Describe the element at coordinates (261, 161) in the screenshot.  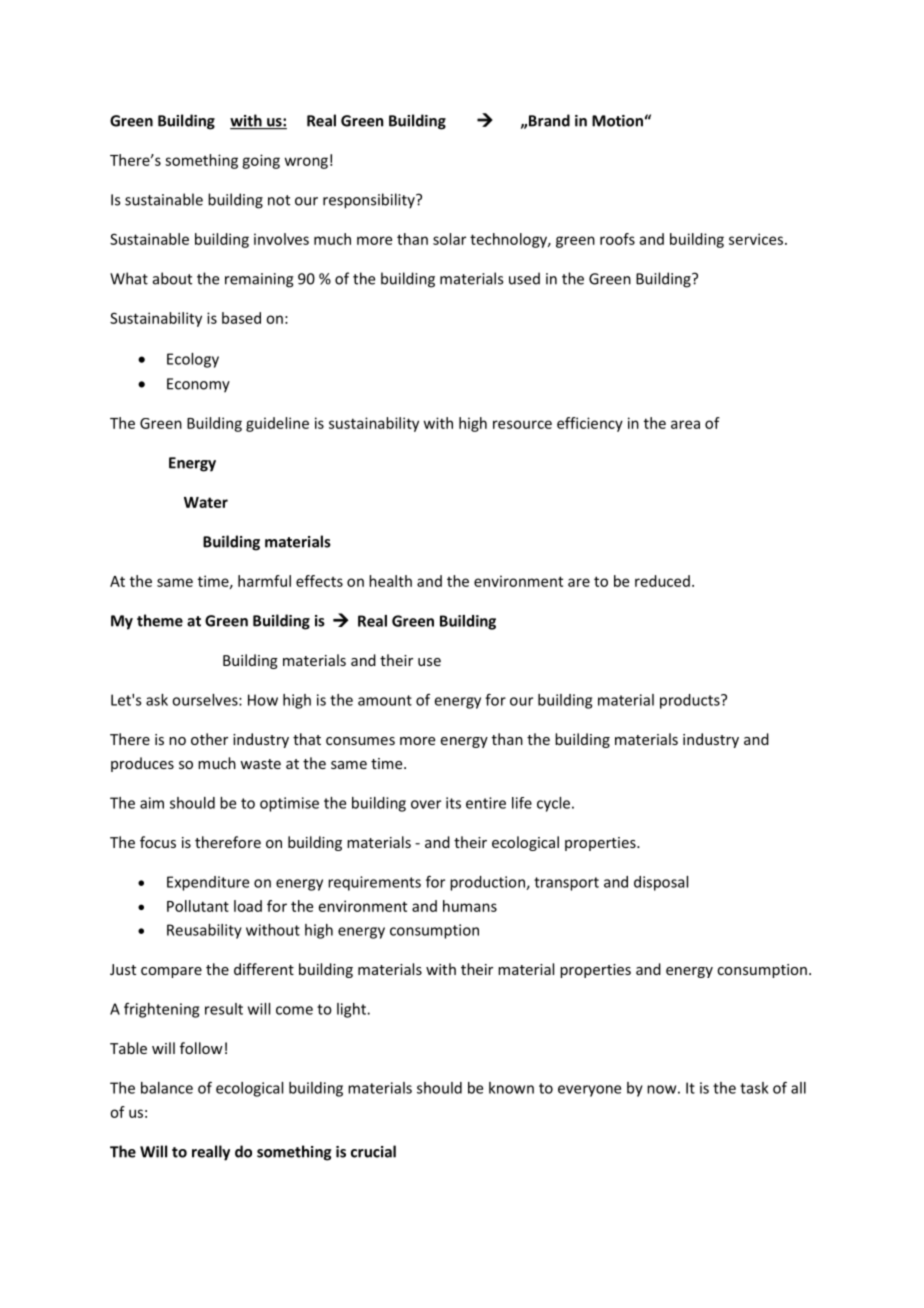
I see `going` at that location.
